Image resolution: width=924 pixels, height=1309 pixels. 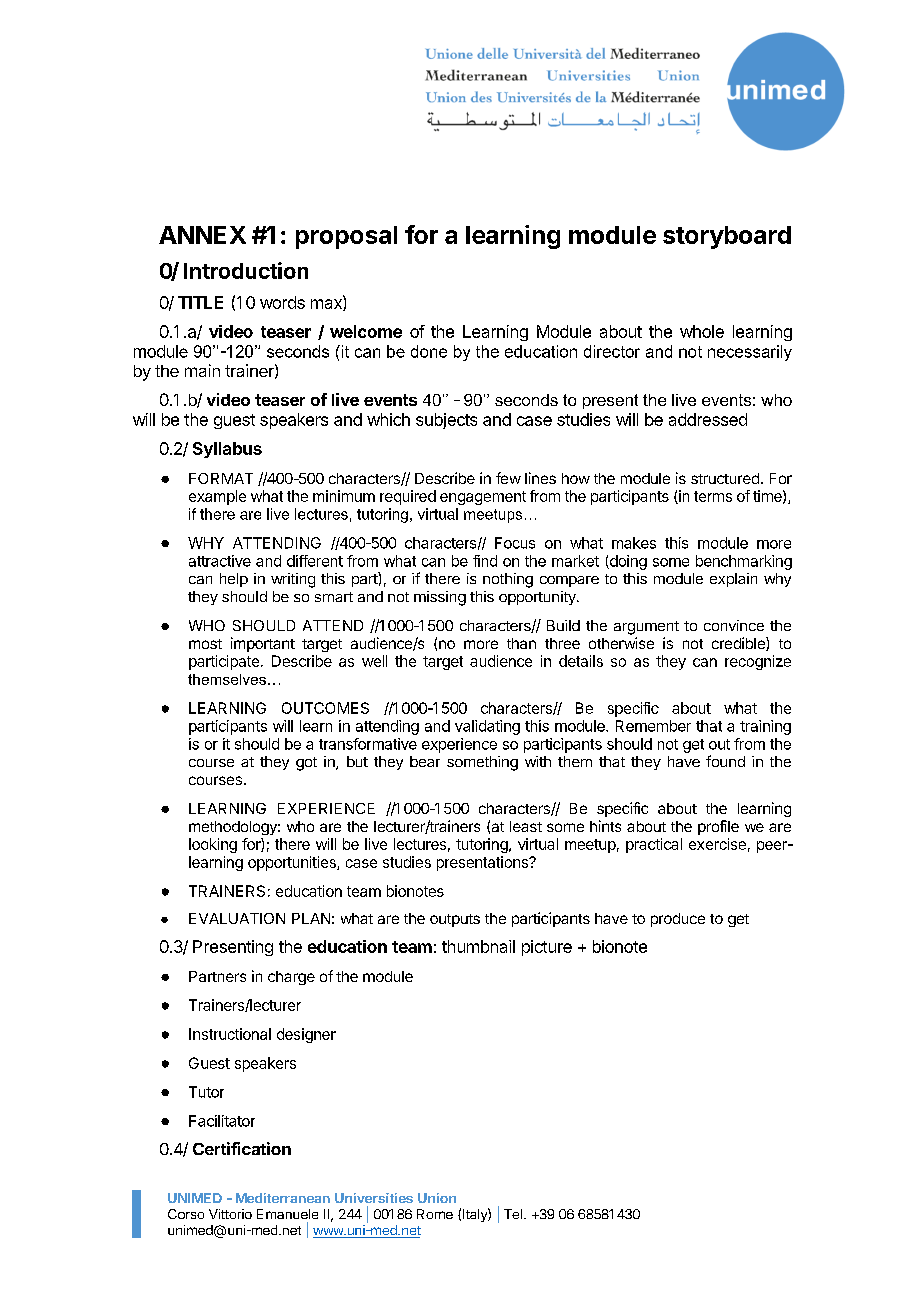 I want to click on outputs, so click(x=455, y=920).
